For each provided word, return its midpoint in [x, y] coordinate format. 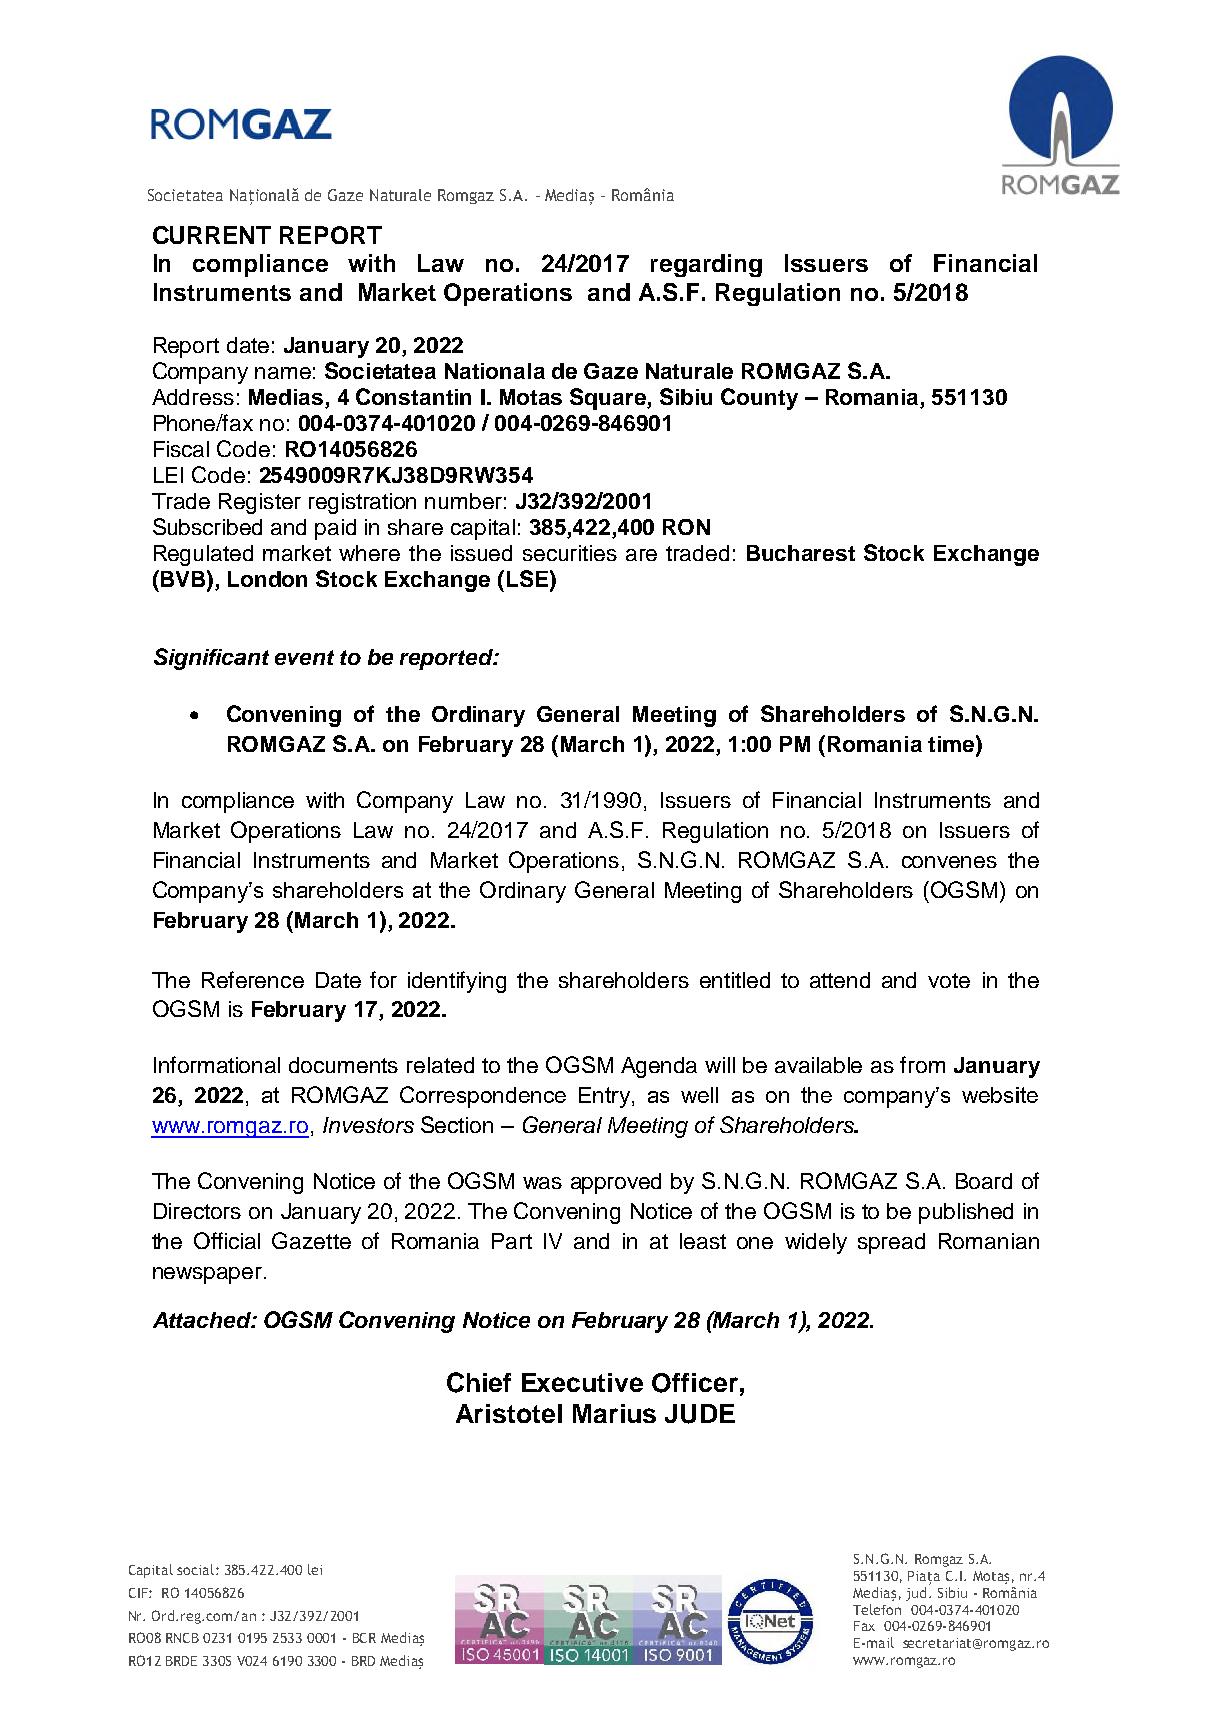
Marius [614, 1413]
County [759, 399]
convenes [949, 862]
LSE [527, 578]
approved [616, 1183]
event [304, 657]
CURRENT [212, 235]
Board [984, 1181]
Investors [368, 1125]
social [195, 1569]
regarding [706, 265]
